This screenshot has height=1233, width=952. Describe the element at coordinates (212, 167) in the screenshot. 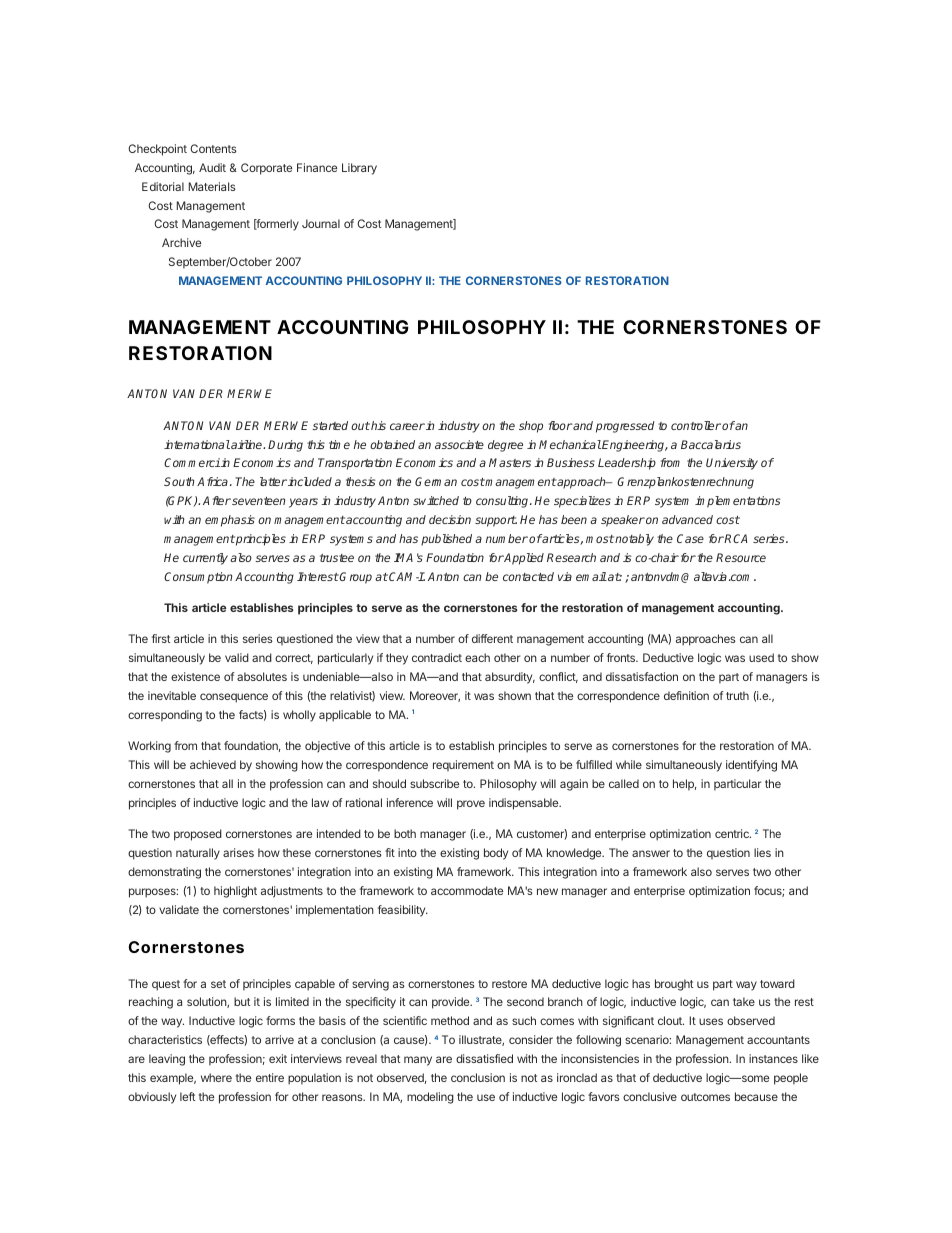

I see `Audit` at that location.
